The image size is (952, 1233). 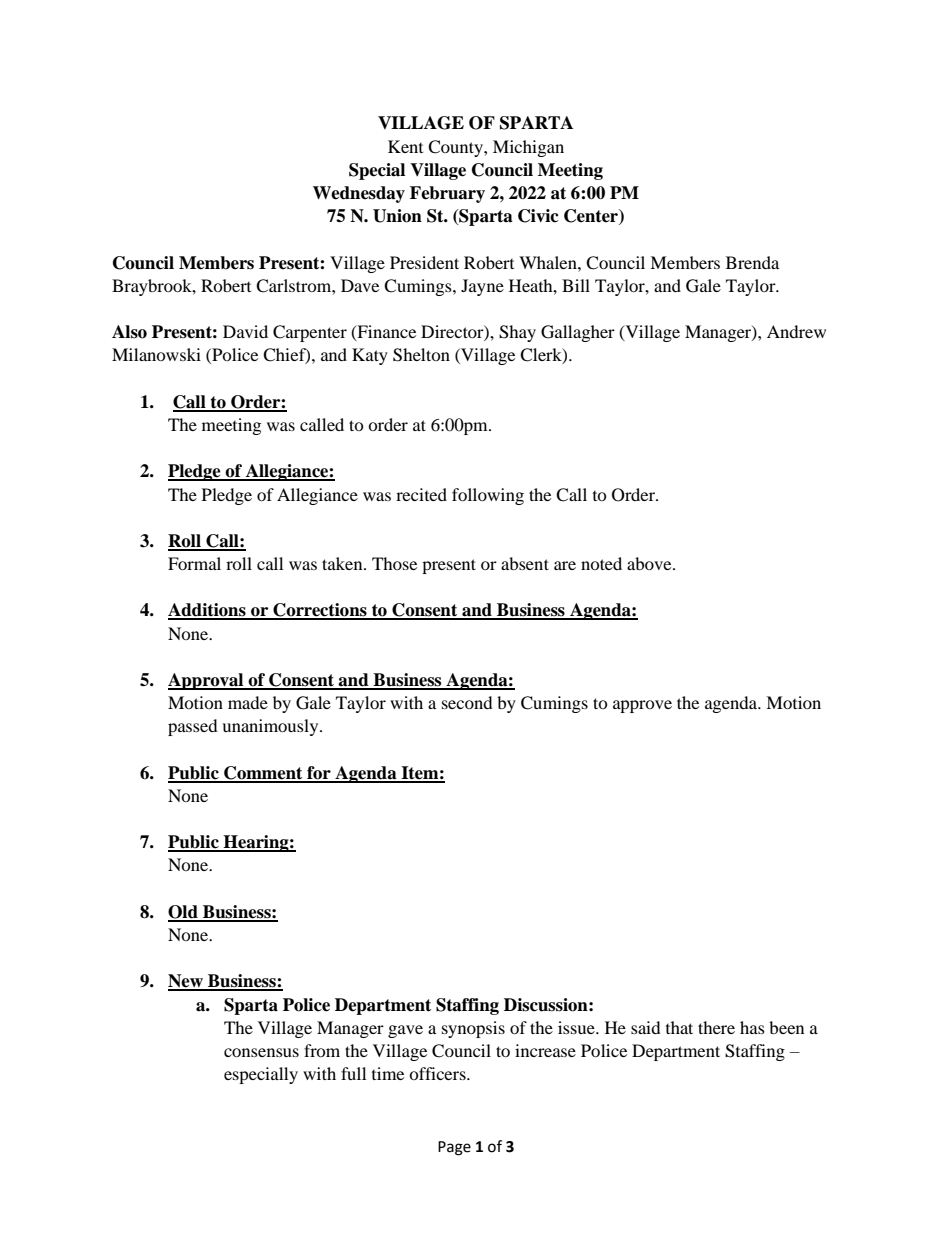 What do you see at coordinates (752, 262) in the document?
I see `Brenda` at bounding box center [752, 262].
